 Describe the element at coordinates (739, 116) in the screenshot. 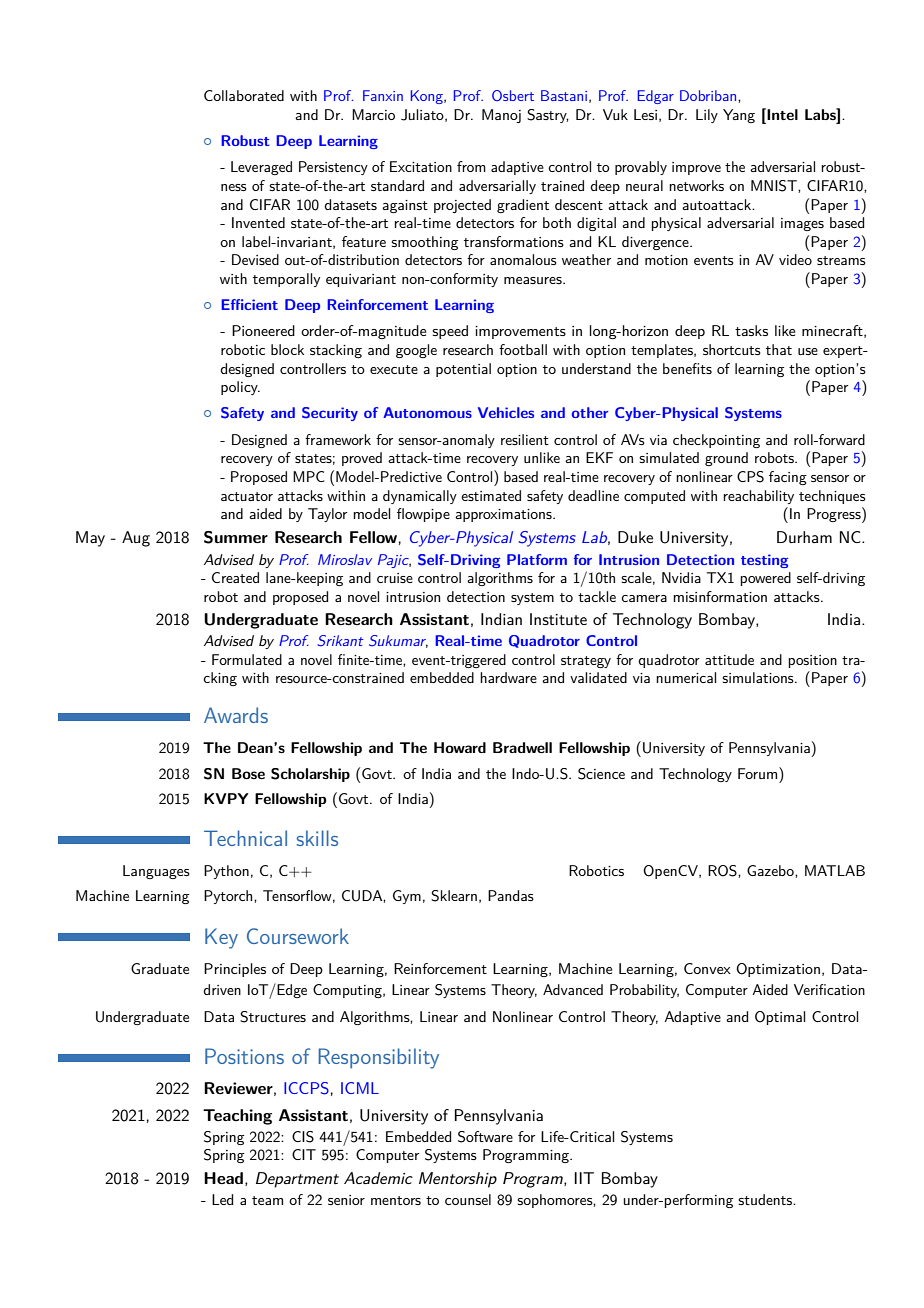

I see `Yang` at that location.
